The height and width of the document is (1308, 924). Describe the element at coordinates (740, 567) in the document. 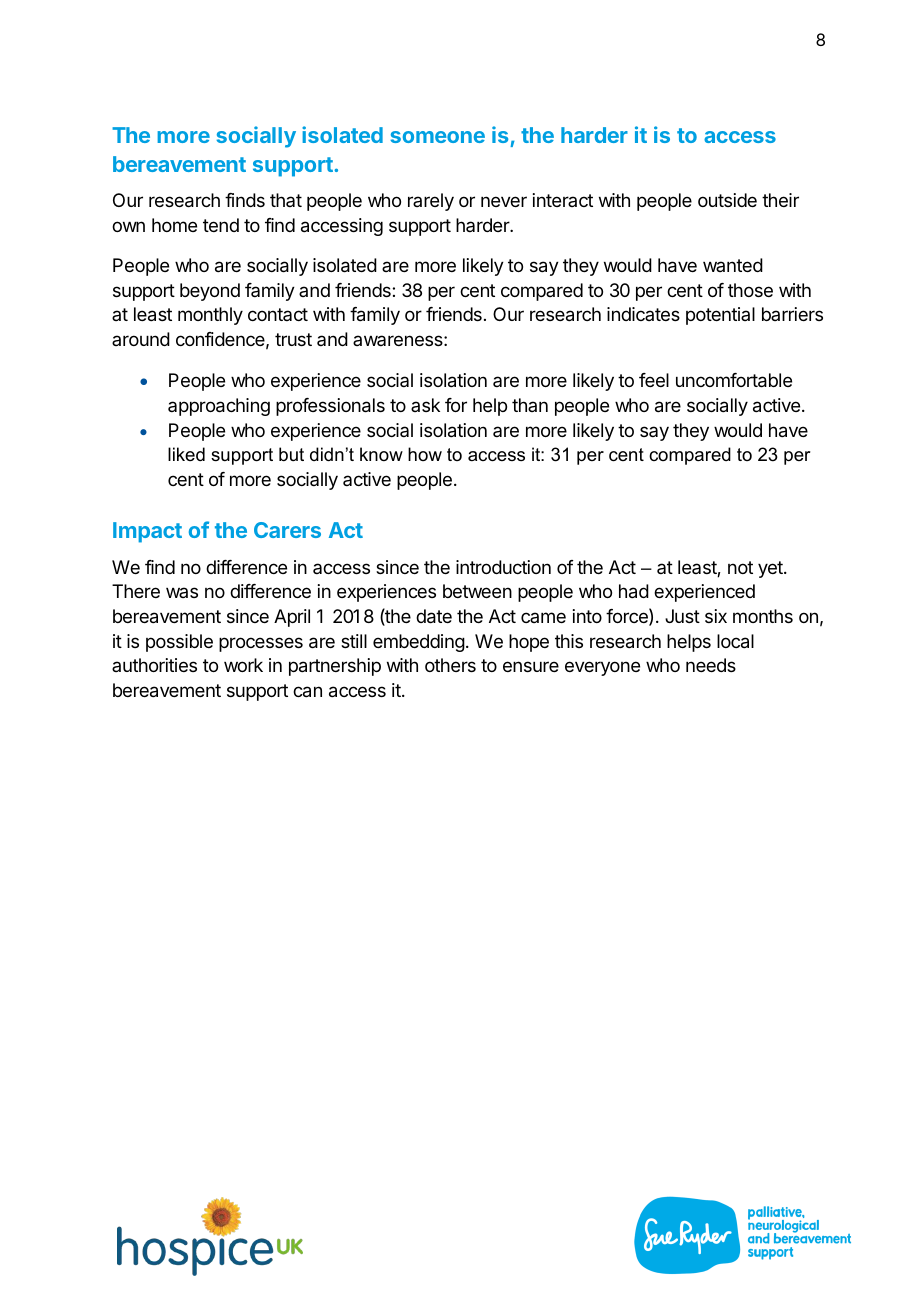

I see `not` at that location.
